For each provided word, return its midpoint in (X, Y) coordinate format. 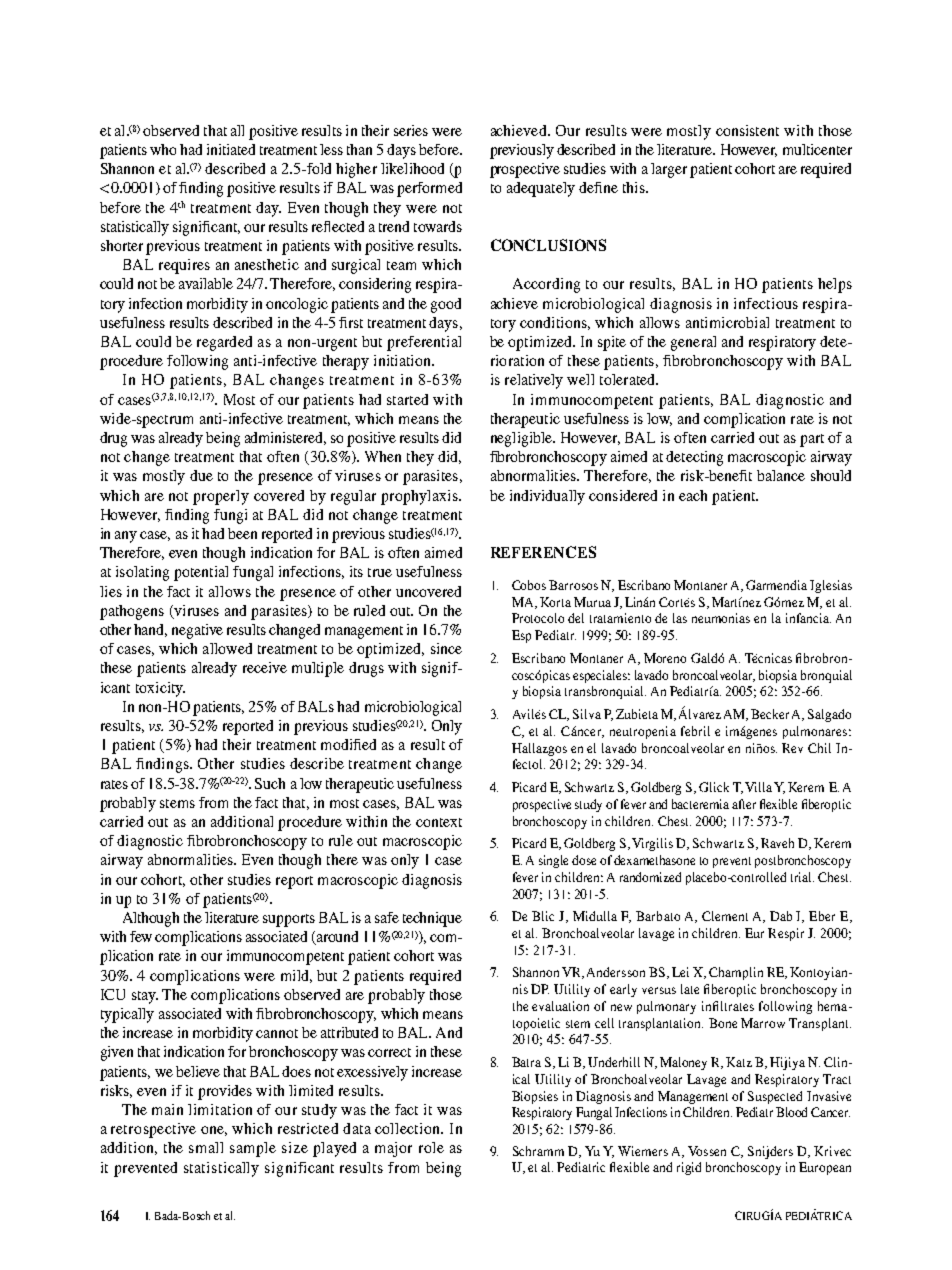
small (206, 1147)
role (431, 1147)
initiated (231, 149)
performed (429, 189)
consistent (747, 130)
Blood (791, 1112)
